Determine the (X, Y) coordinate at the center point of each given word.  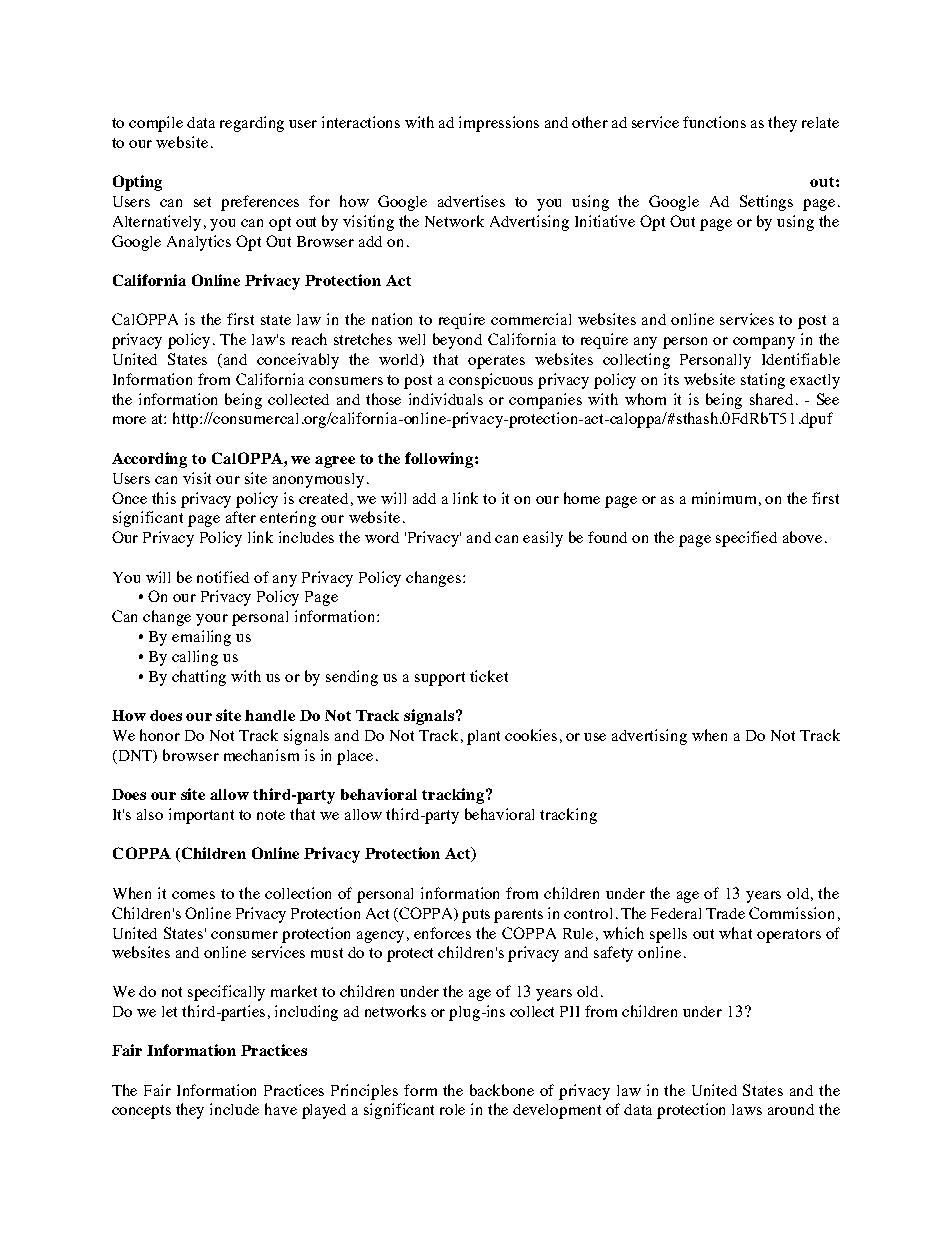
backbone (502, 1090)
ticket (489, 676)
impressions (499, 124)
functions (714, 122)
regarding (252, 124)
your (212, 620)
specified (746, 539)
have (281, 1109)
